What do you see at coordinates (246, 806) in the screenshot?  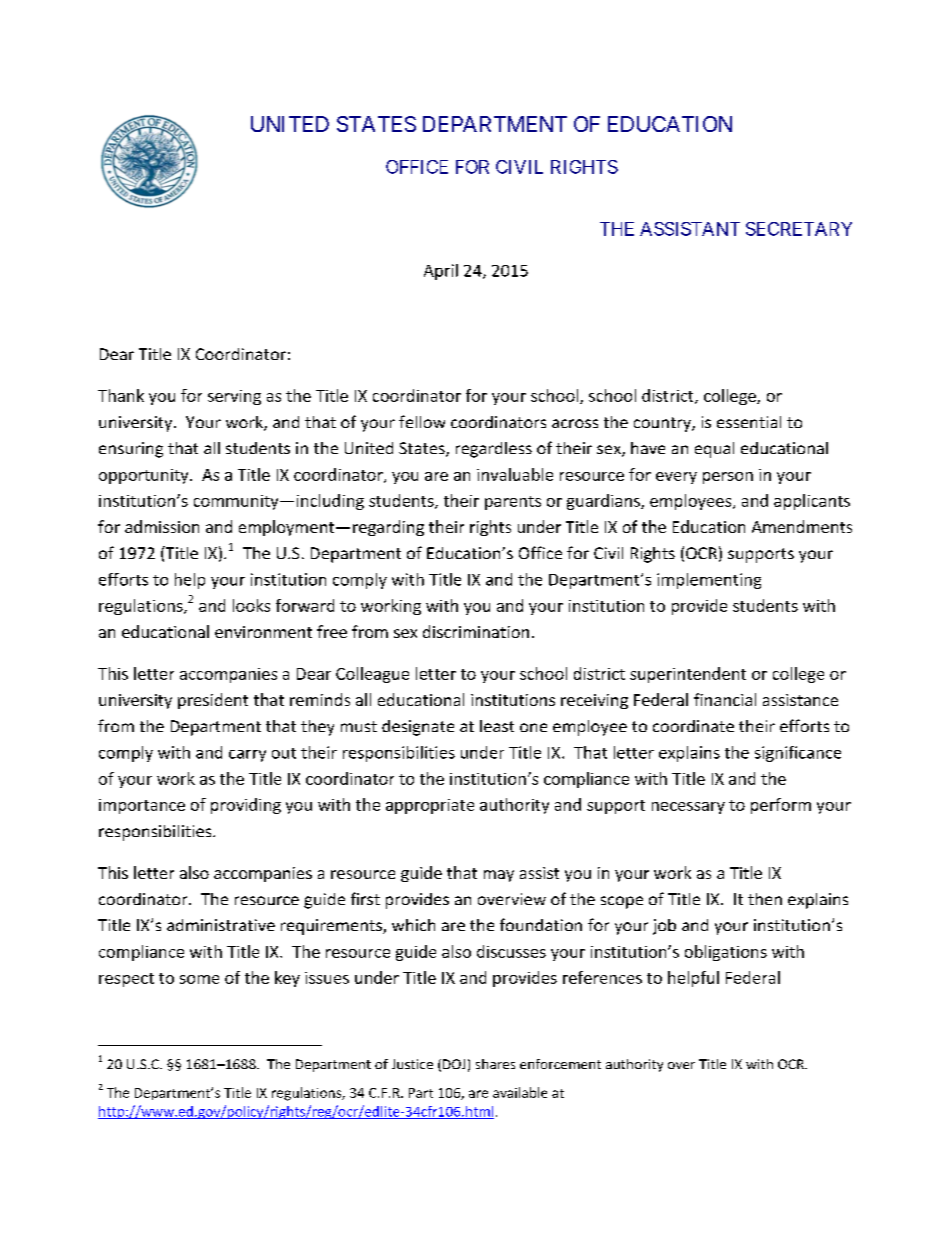 I see `providing` at bounding box center [246, 806].
